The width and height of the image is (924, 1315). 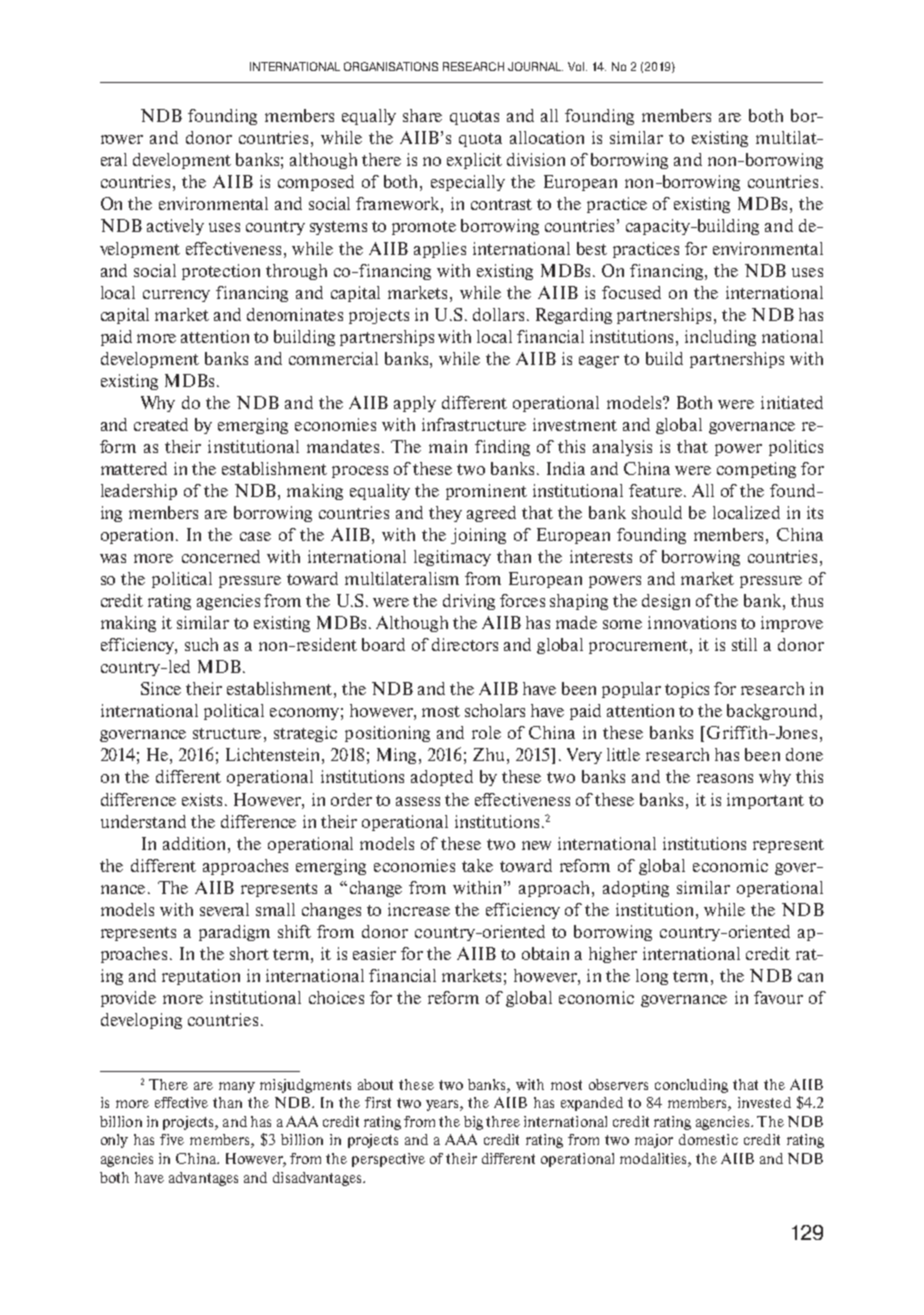 I want to click on driving, so click(x=469, y=602).
